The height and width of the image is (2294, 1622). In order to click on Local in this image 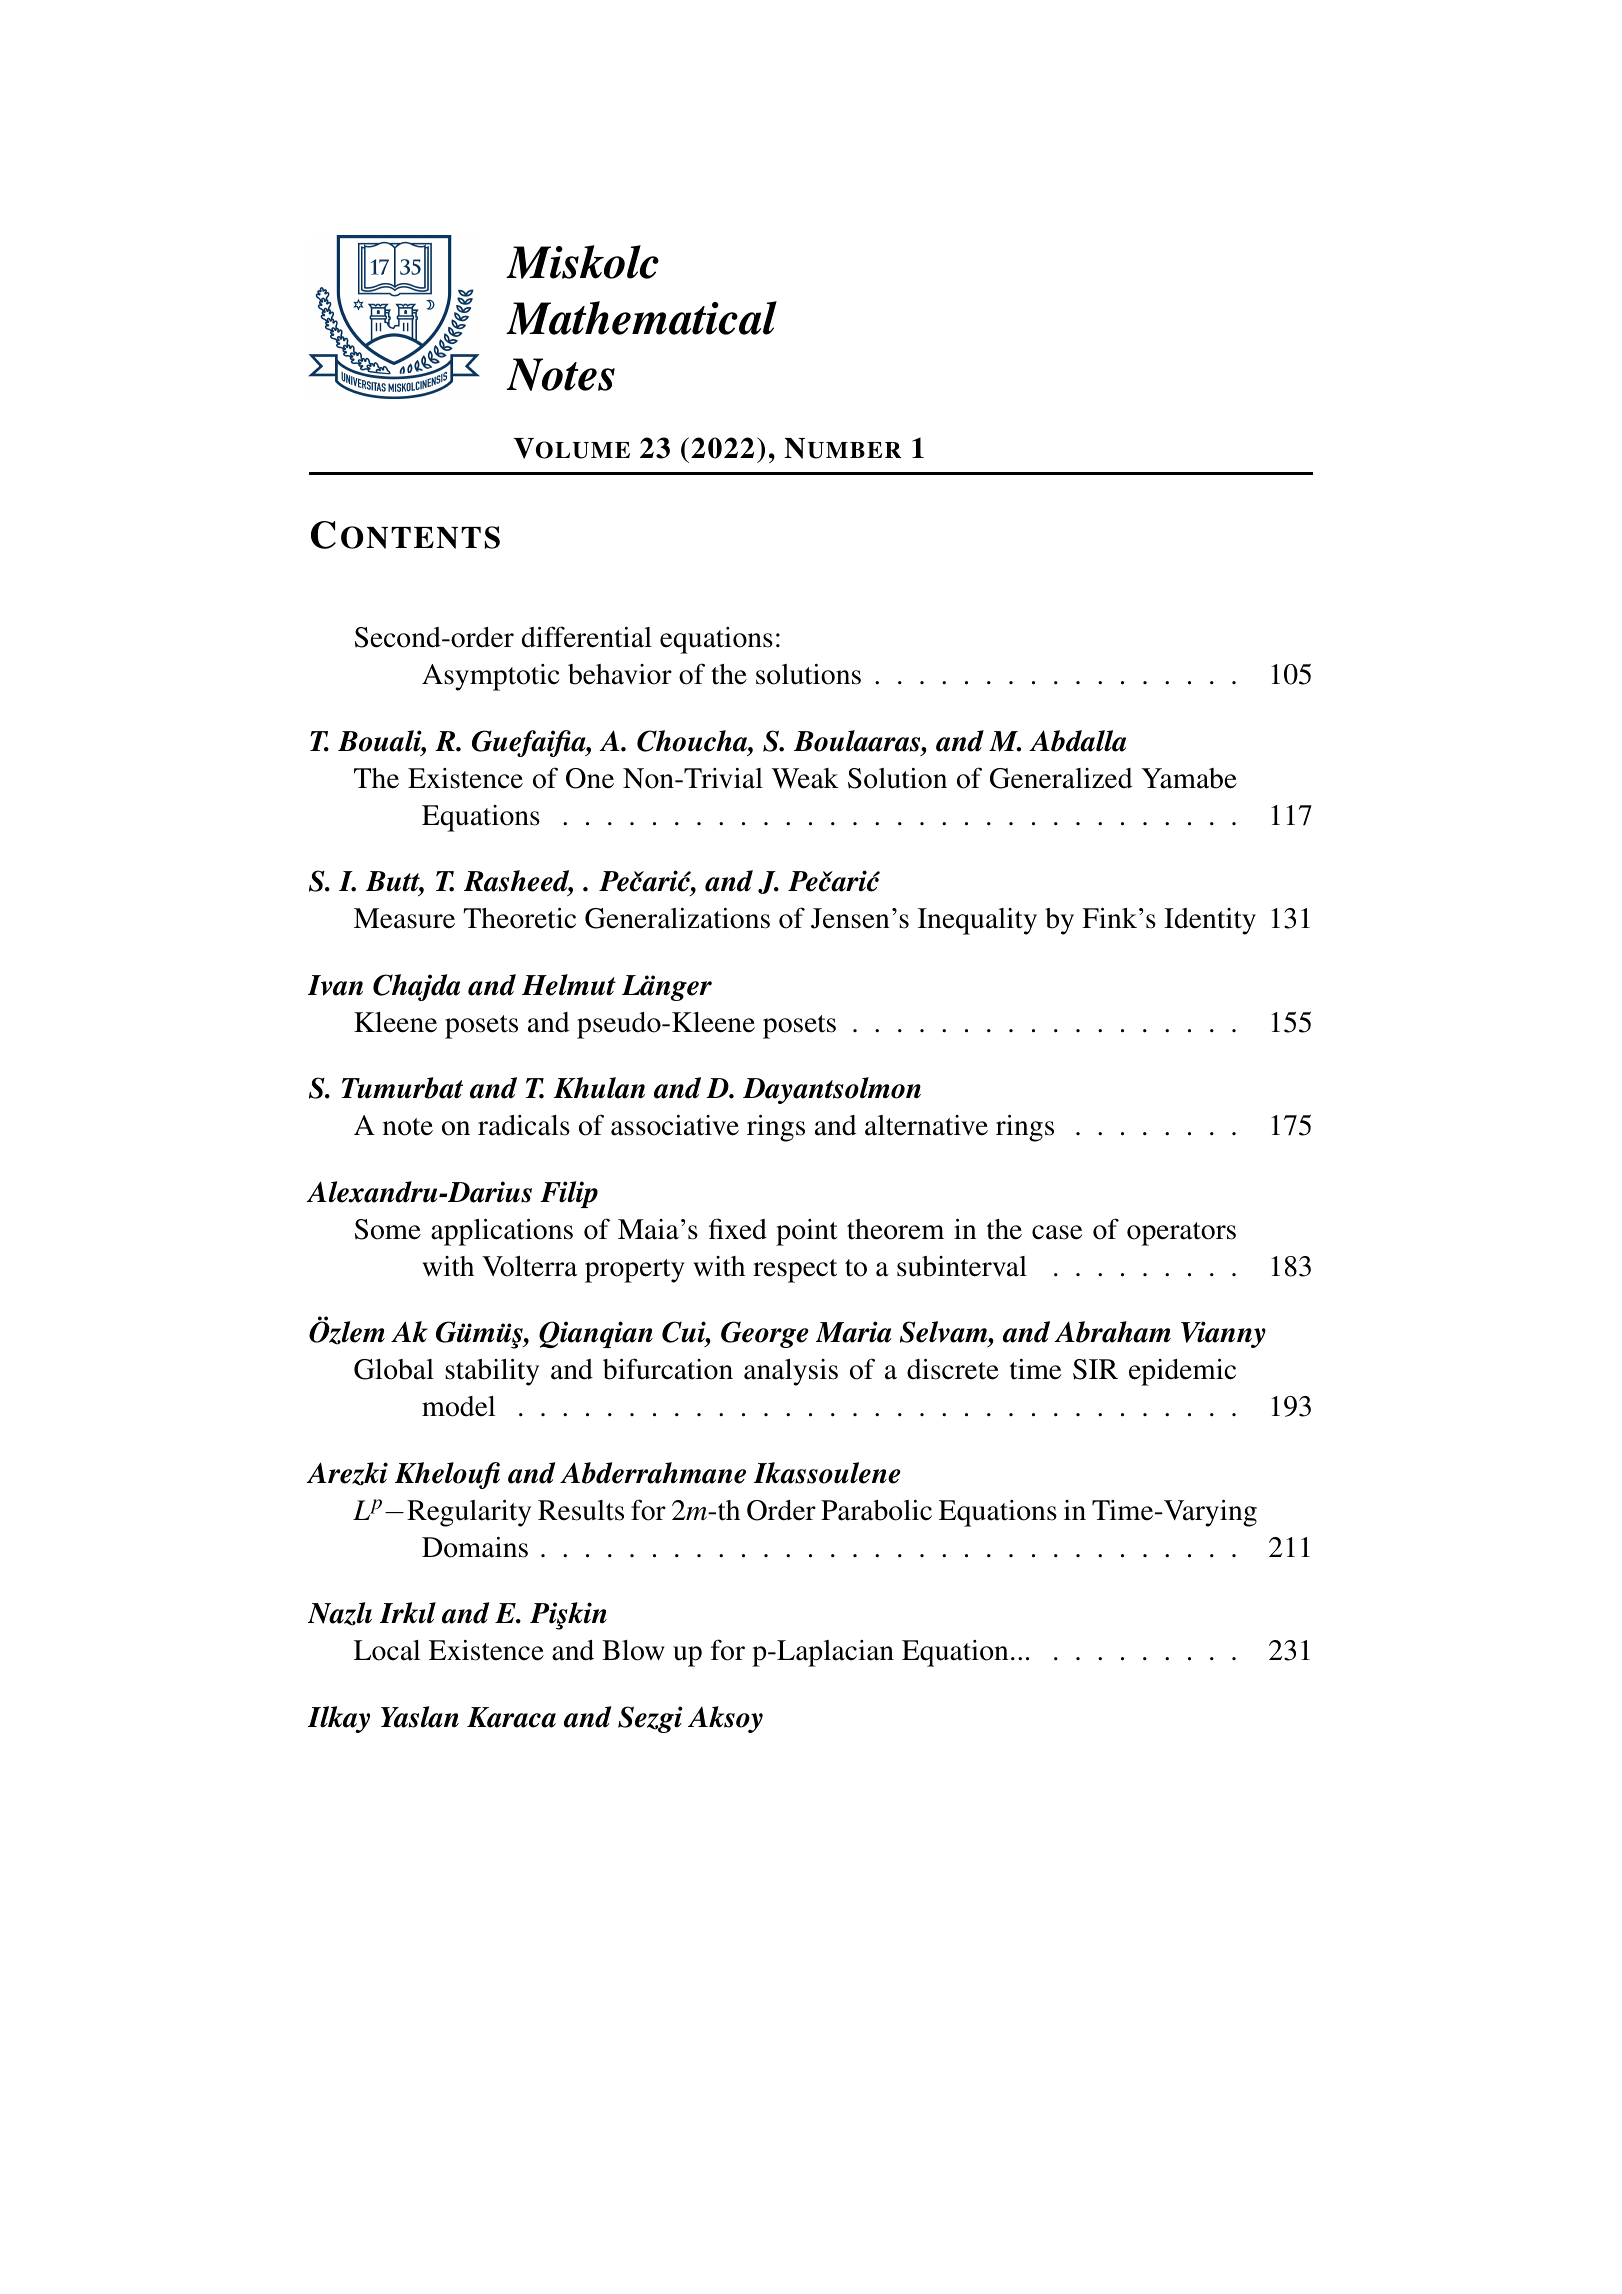, I will do `click(387, 1650)`.
